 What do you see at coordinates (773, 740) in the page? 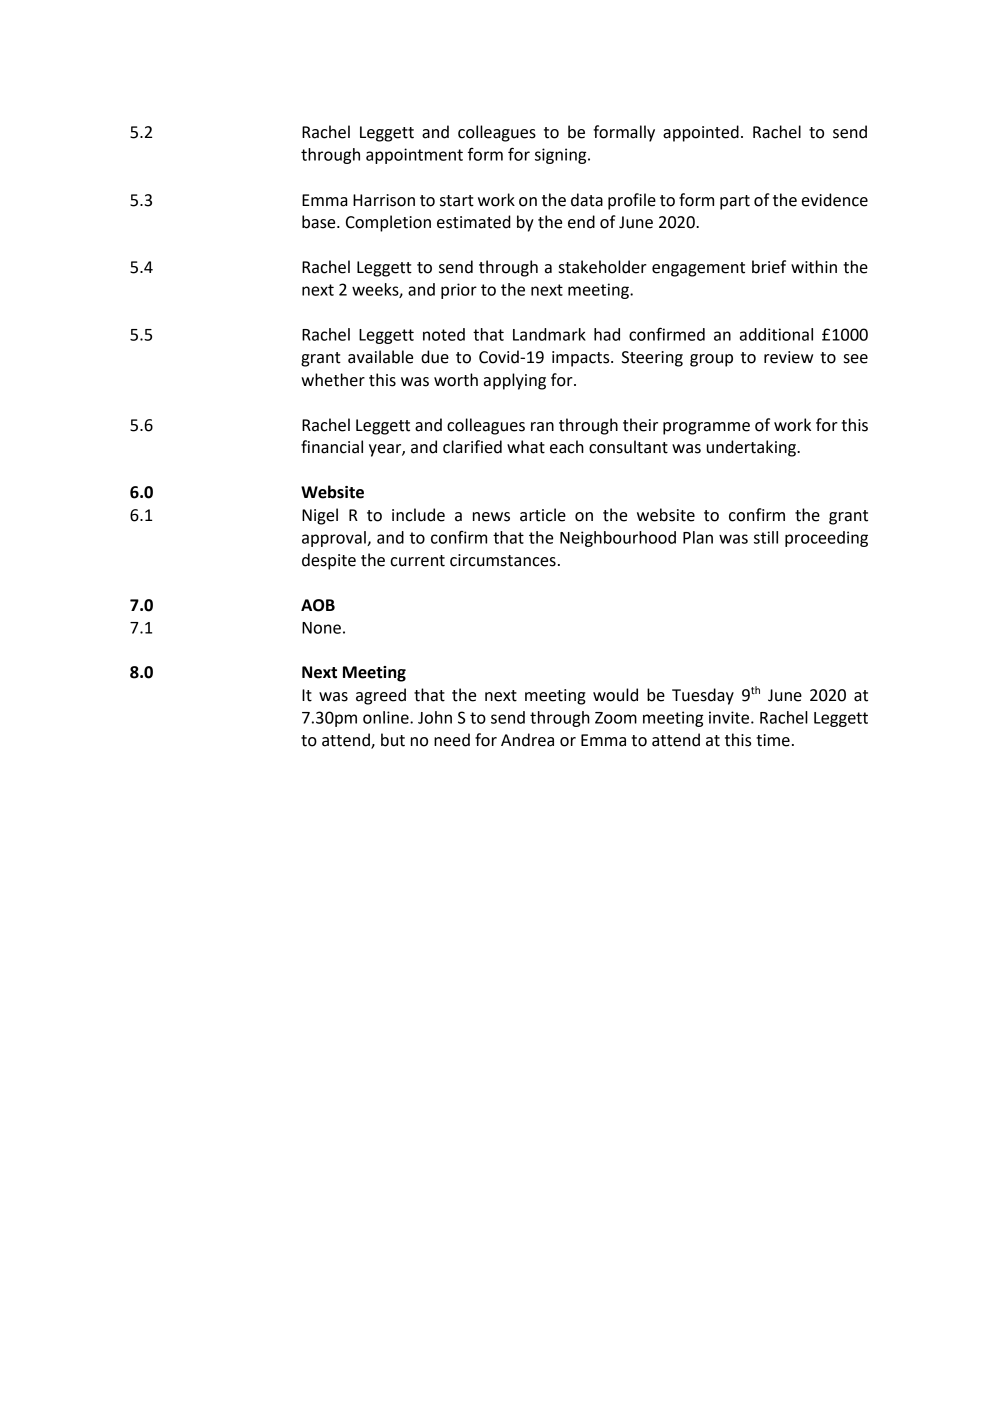
I see `time` at bounding box center [773, 740].
